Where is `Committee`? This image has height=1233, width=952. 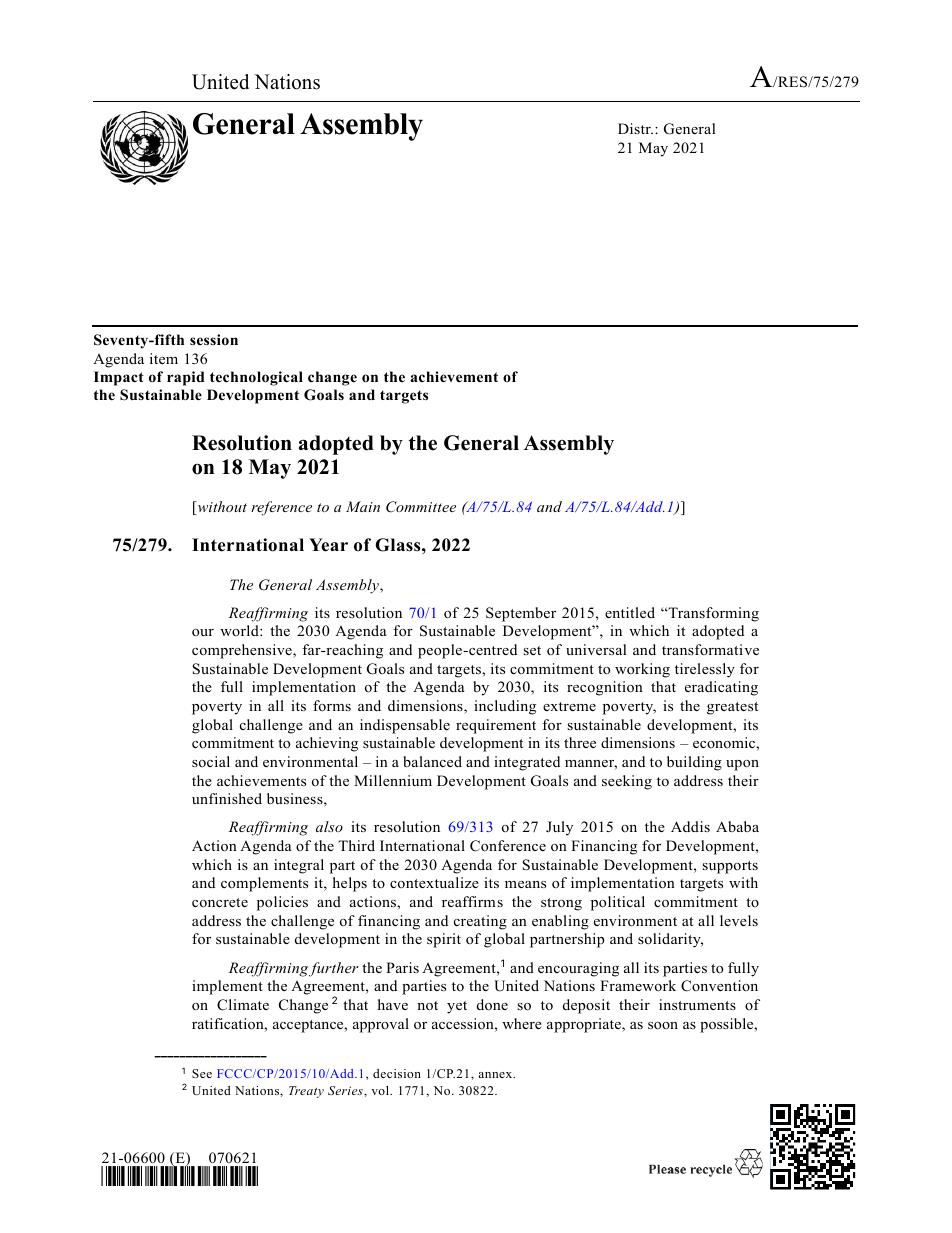 Committee is located at coordinates (421, 507).
